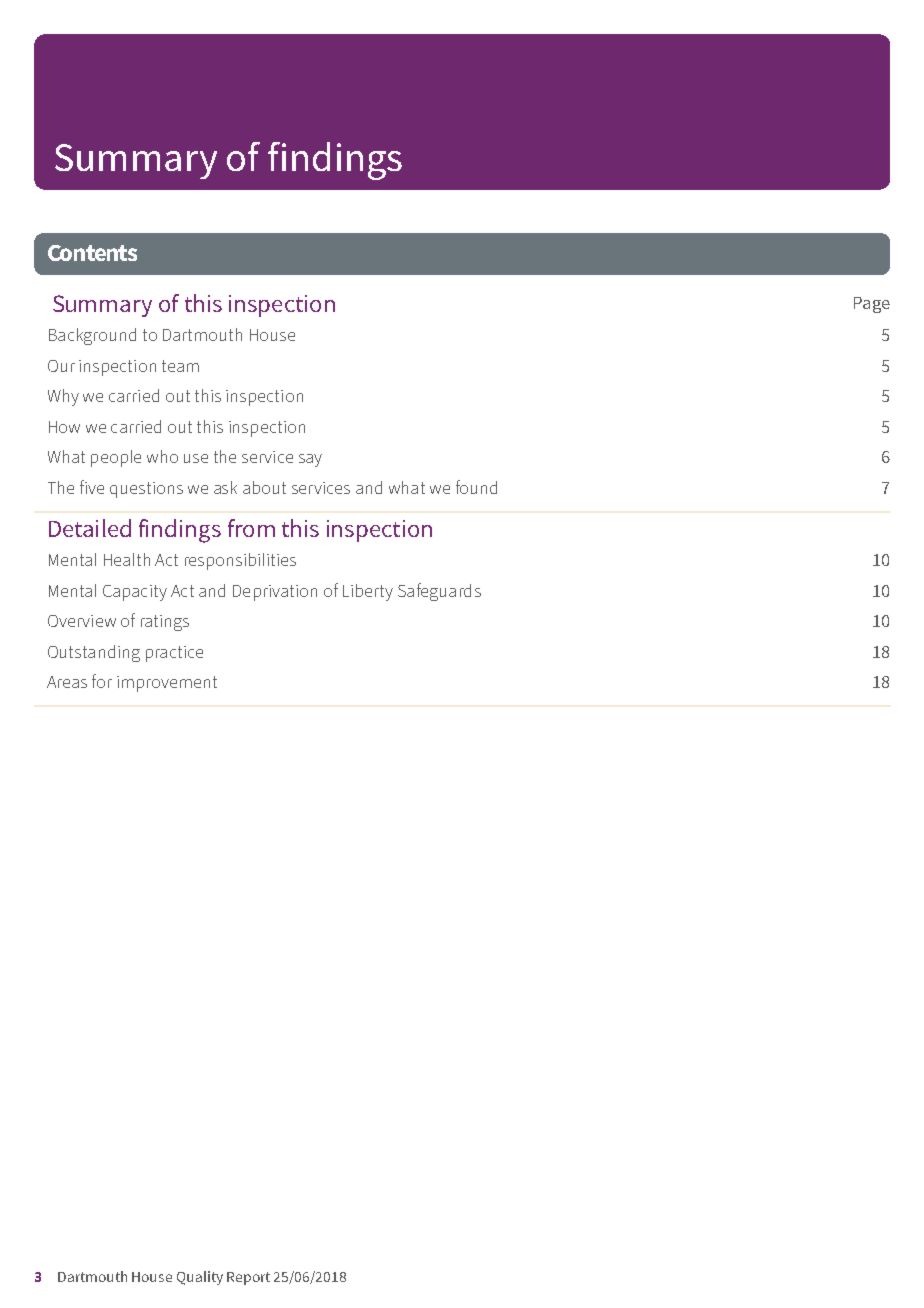  I want to click on Contents, so click(92, 253).
